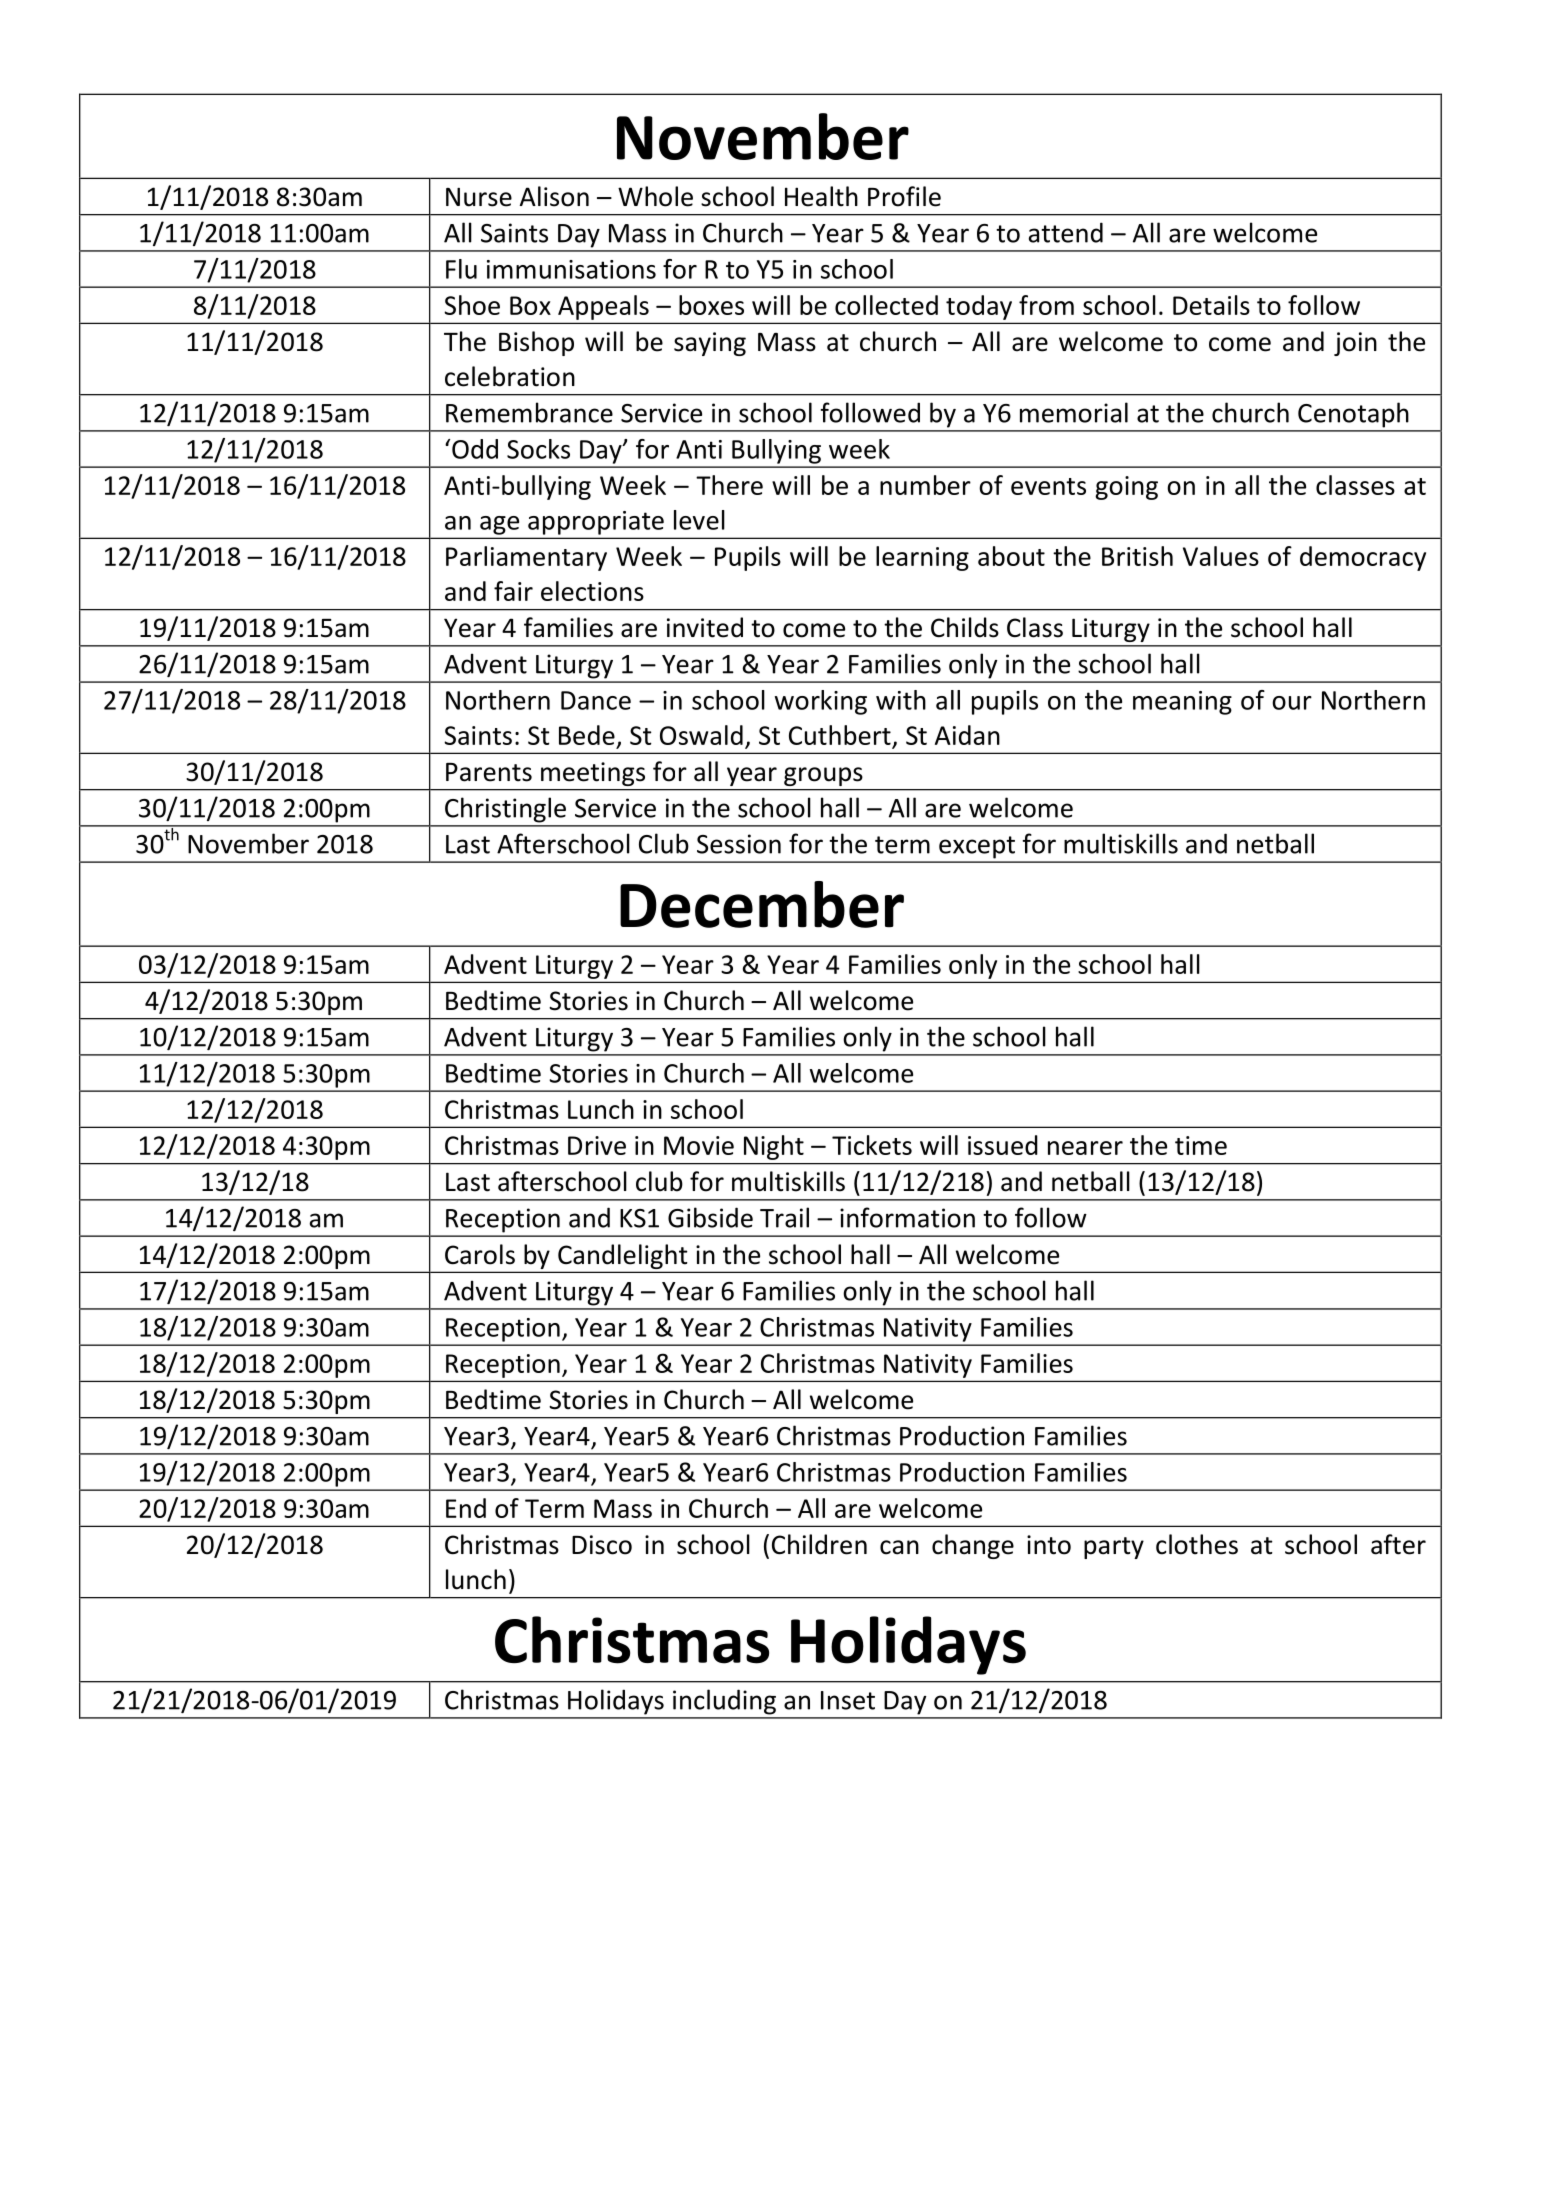  Describe the element at coordinates (907, 1217) in the document. I see `information` at that location.
